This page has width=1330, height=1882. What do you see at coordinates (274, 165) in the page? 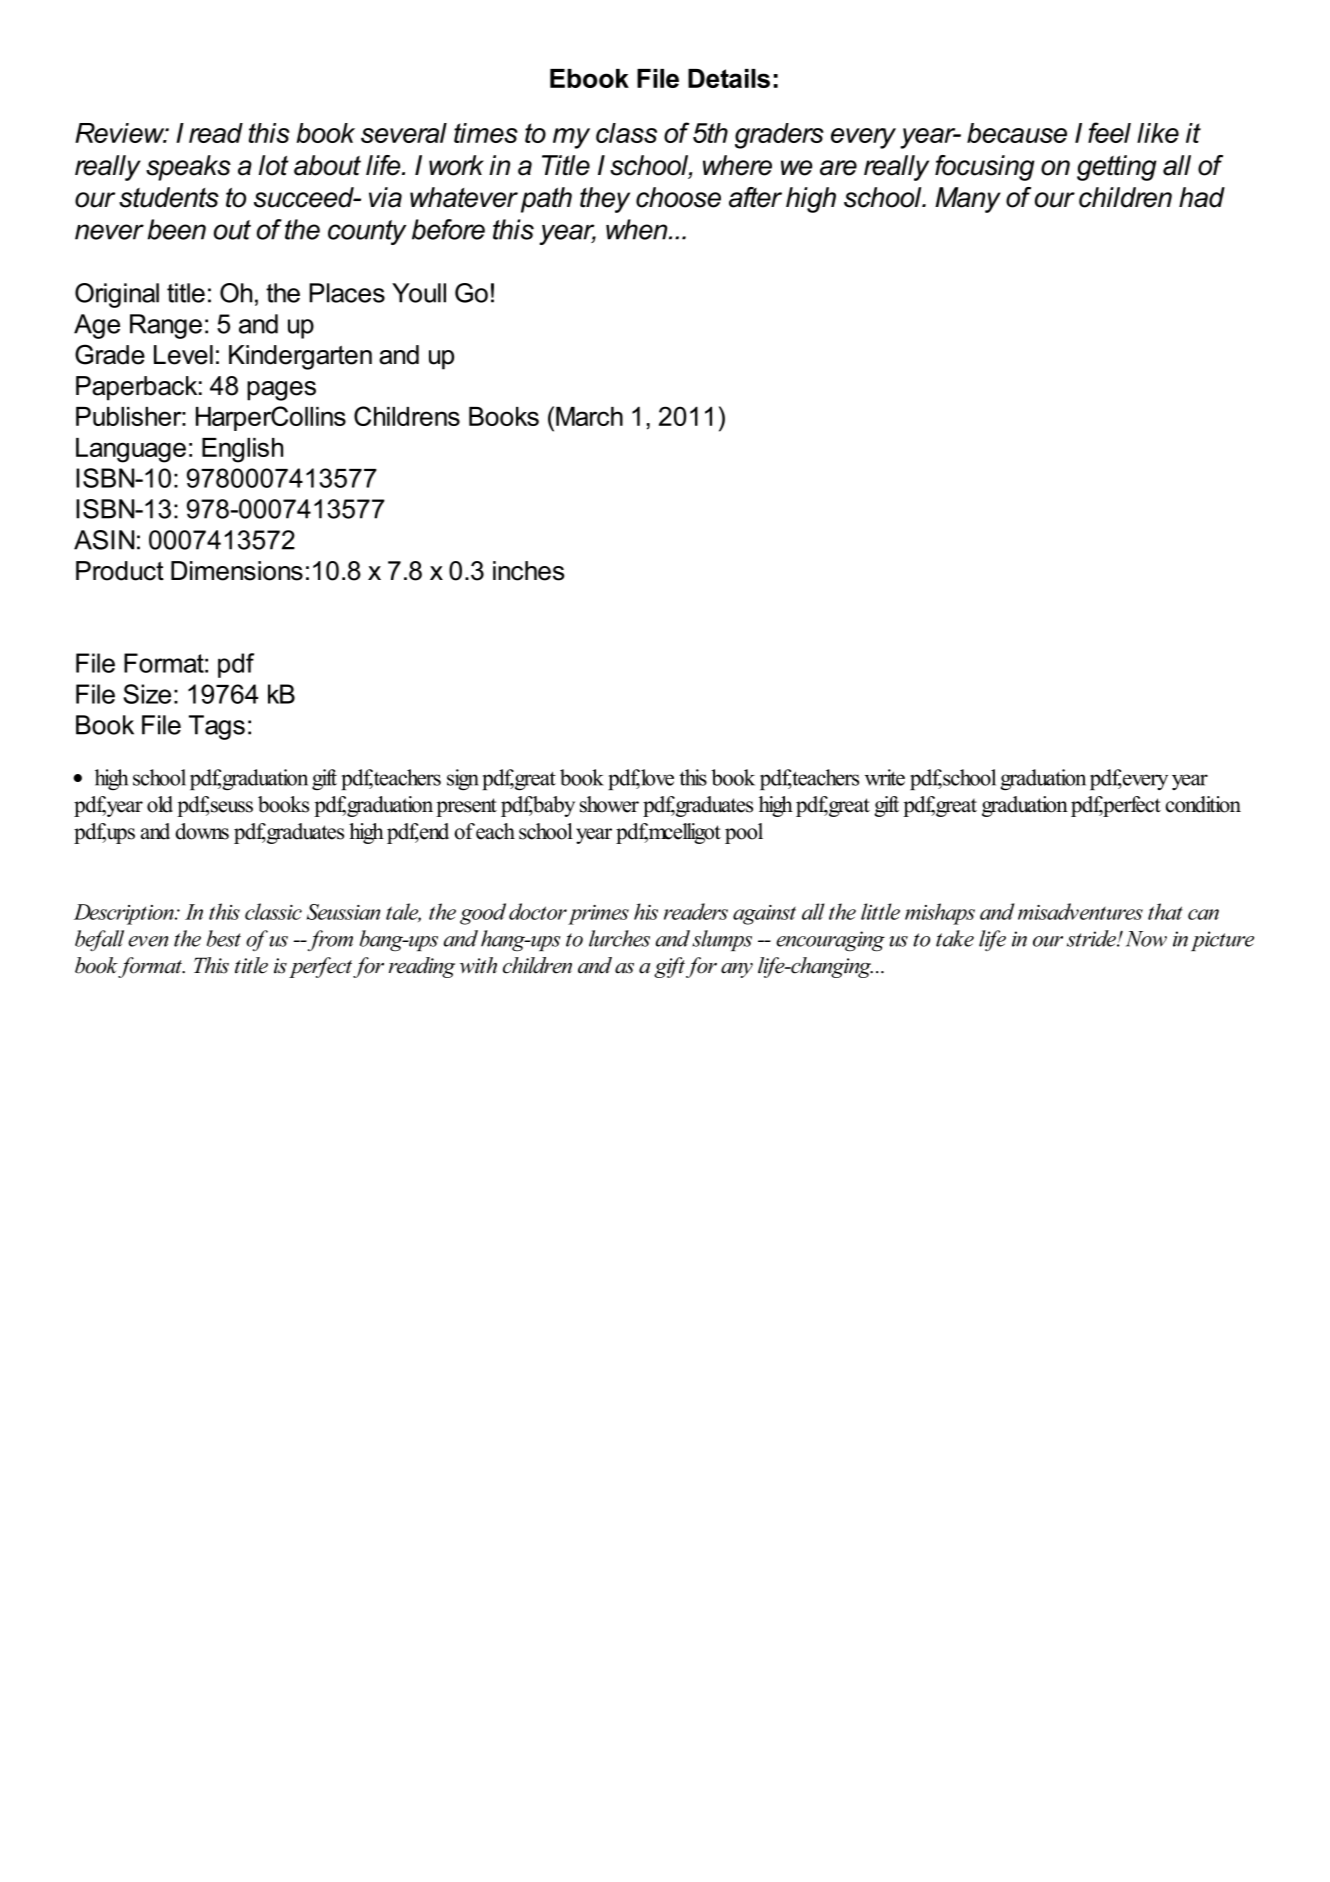
I see `lot` at bounding box center [274, 165].
